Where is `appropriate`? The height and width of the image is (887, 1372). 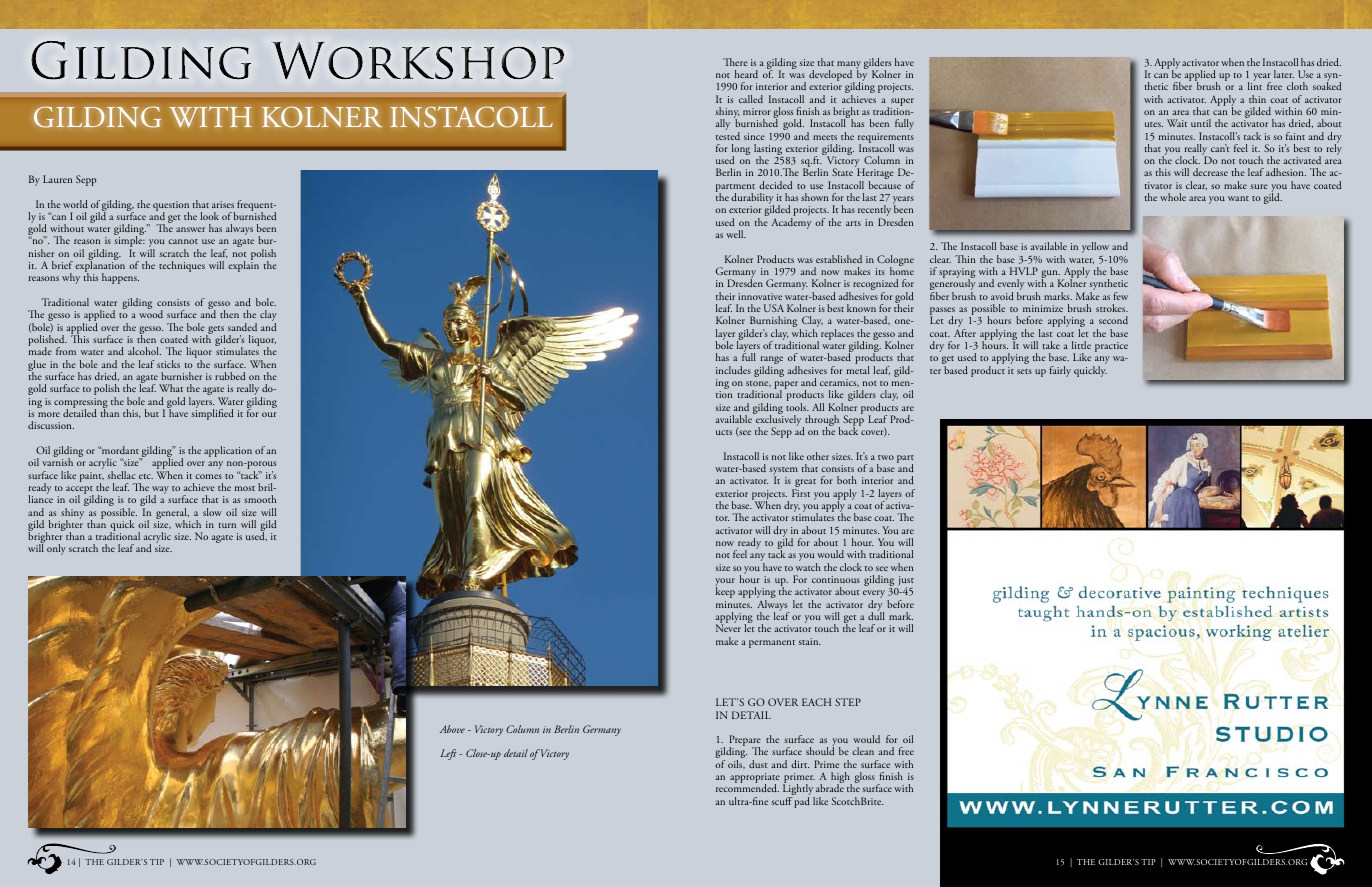 appropriate is located at coordinates (755, 779).
